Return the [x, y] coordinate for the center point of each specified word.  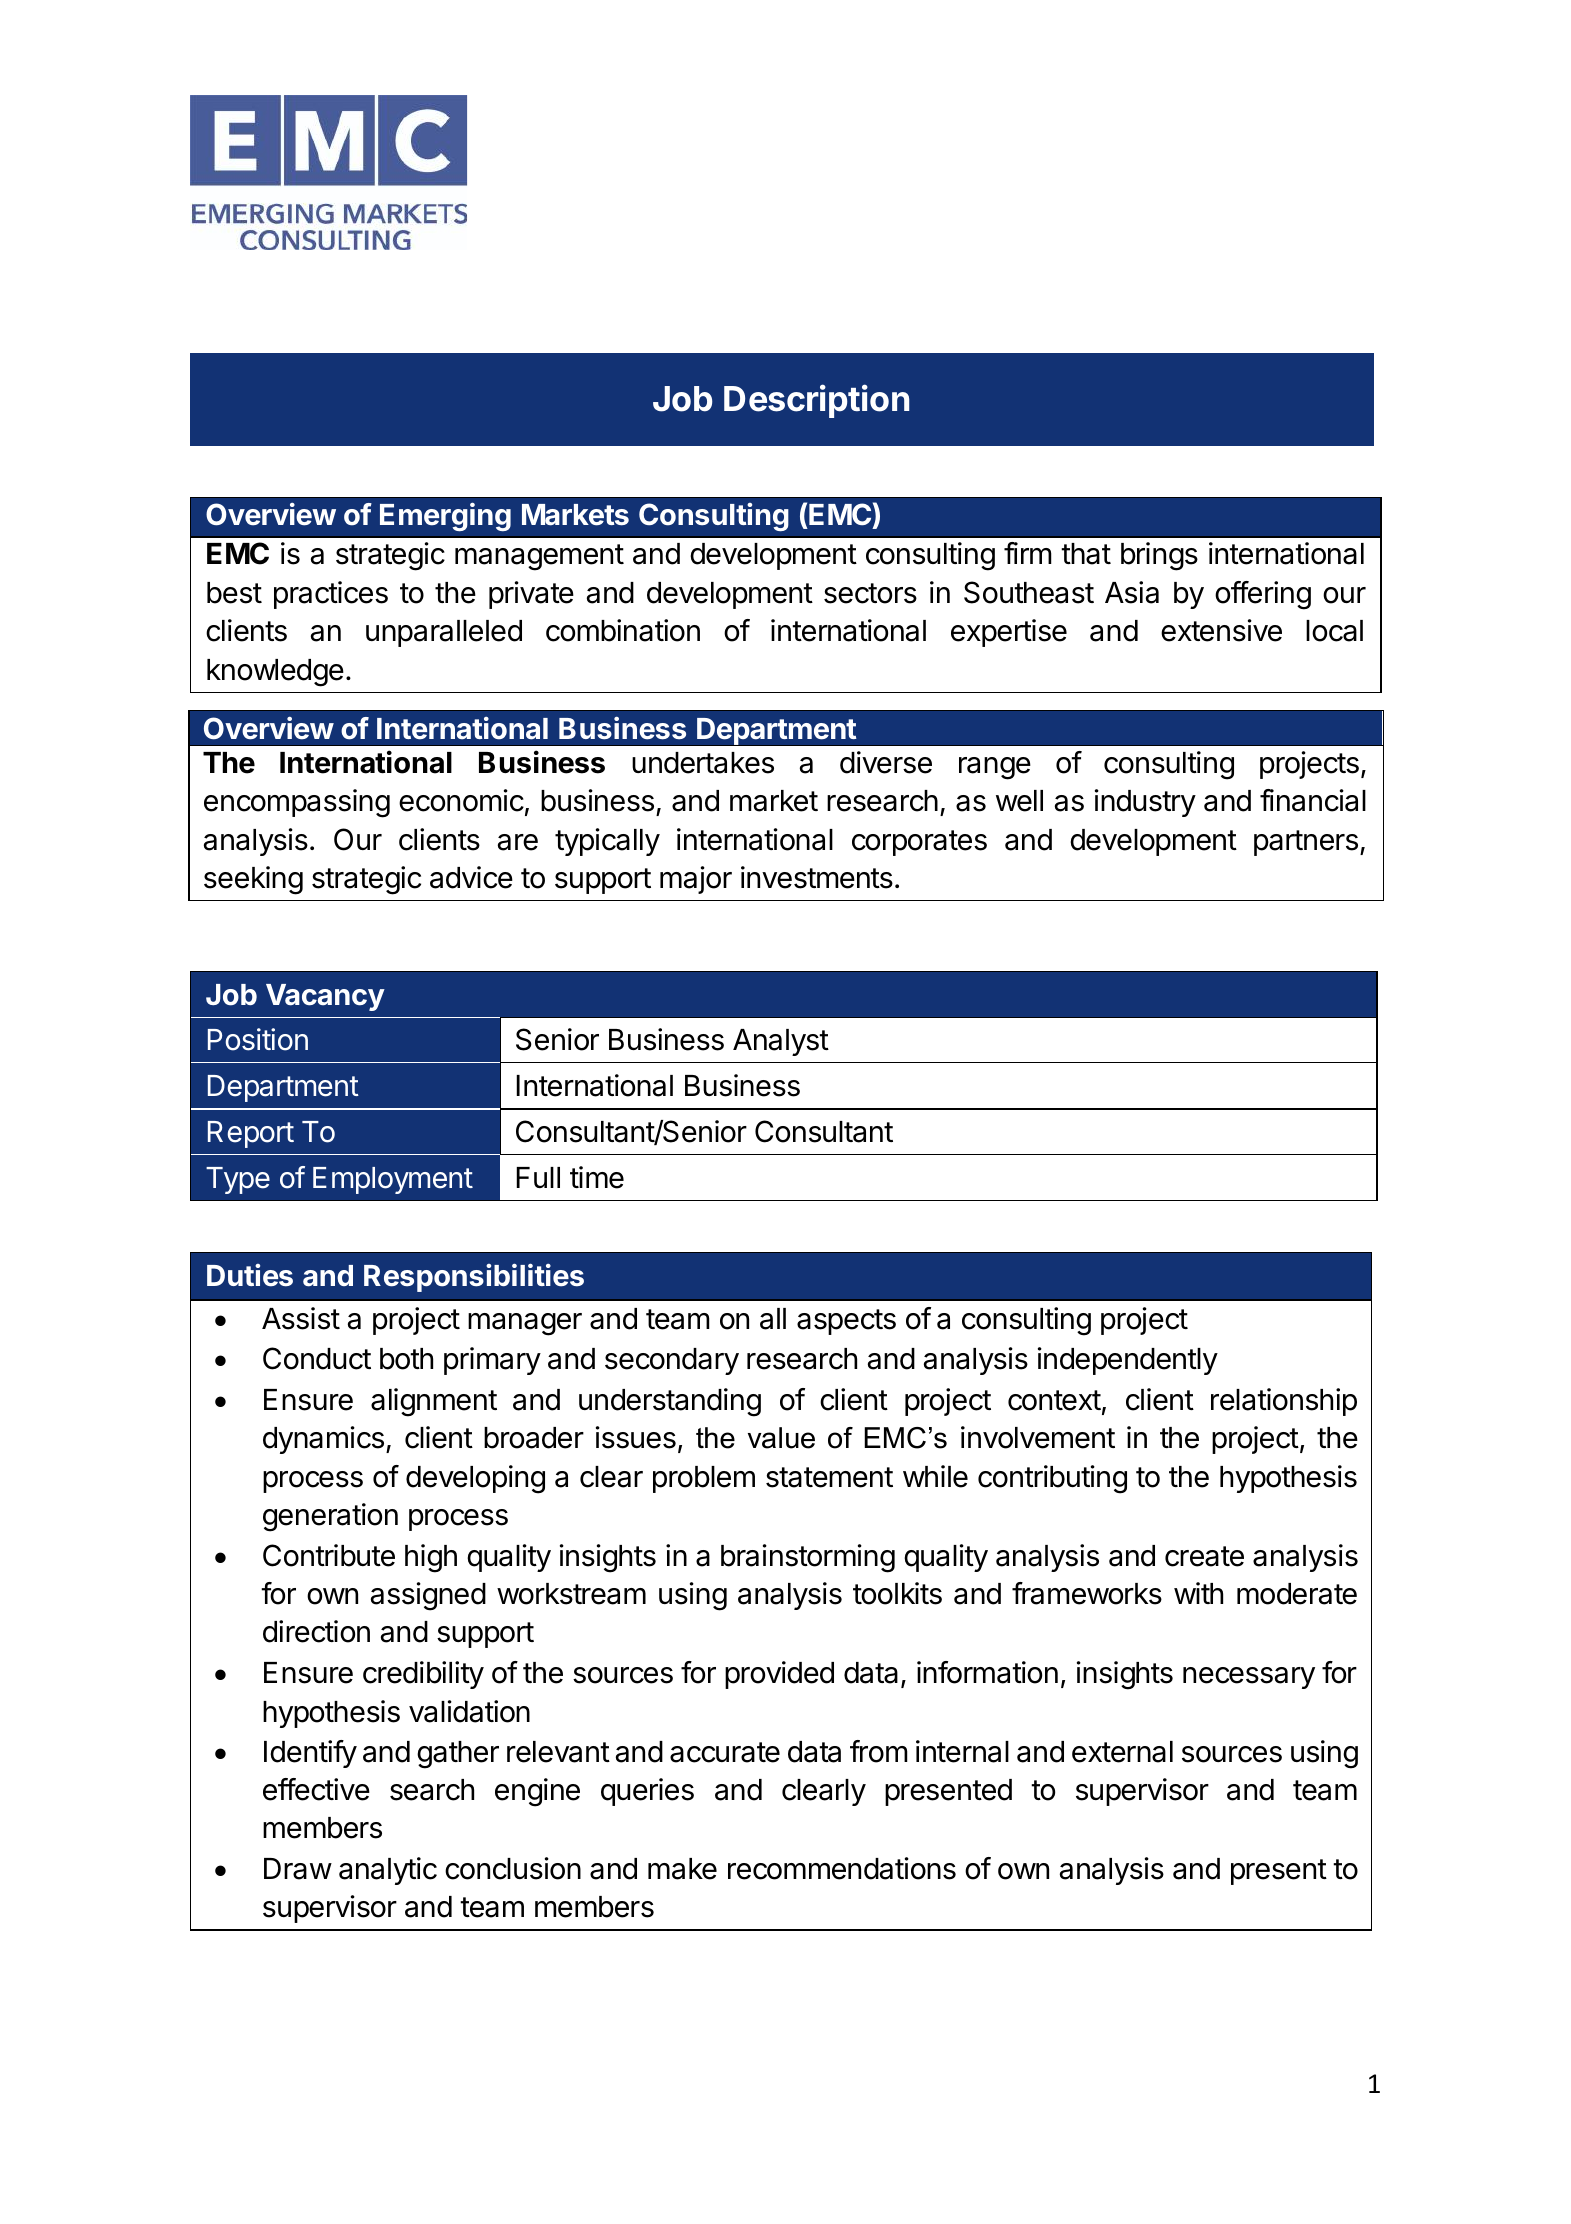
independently [1128, 1361]
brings [1159, 556]
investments [817, 877]
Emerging [445, 516]
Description [816, 401]
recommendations [842, 1868]
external [1122, 1752]
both [406, 1359]
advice [471, 877]
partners [1306, 843]
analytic [388, 1871]
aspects [846, 1322]
